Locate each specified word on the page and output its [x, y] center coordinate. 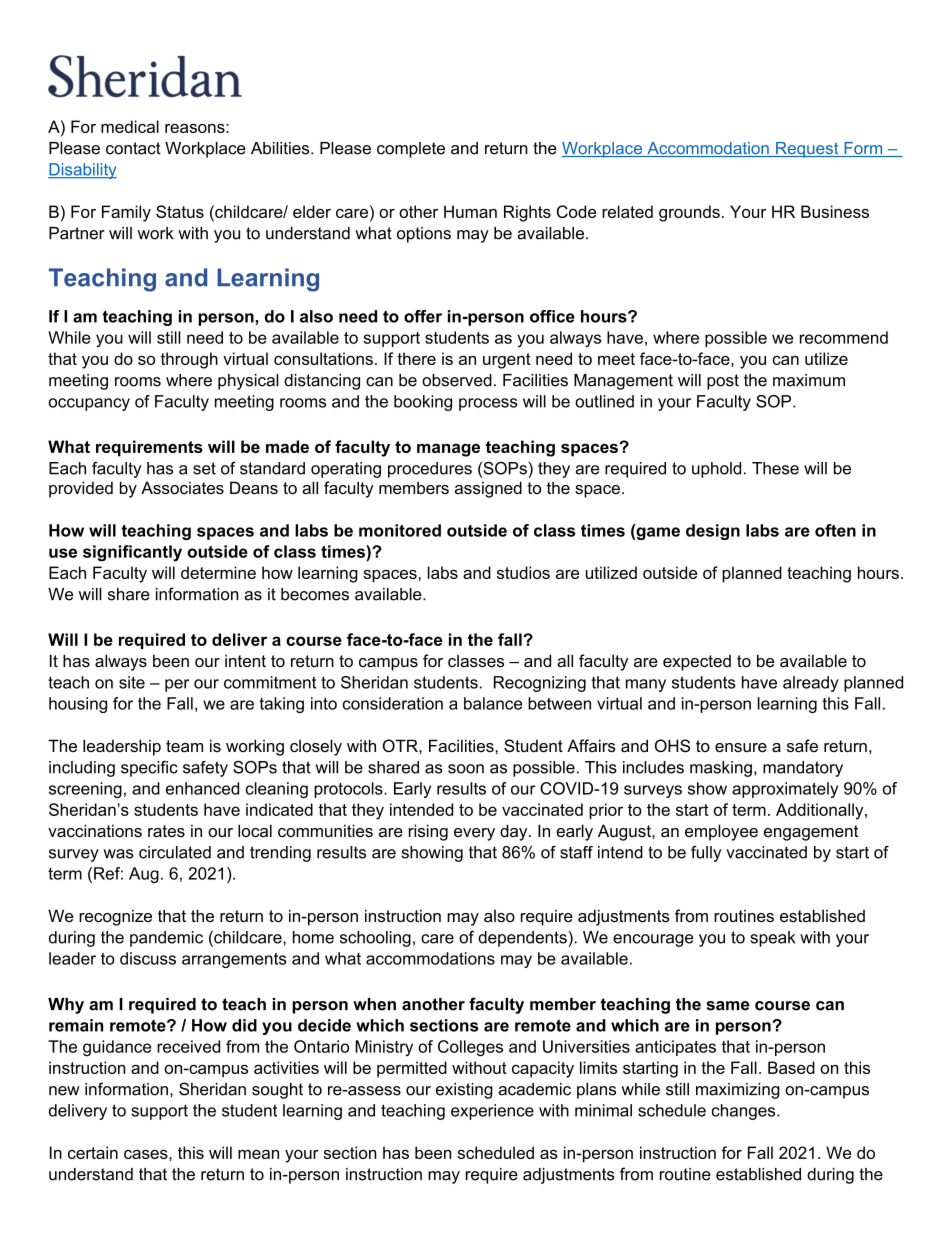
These [775, 468]
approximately [785, 790]
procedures [430, 470]
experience [492, 1112]
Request [807, 150]
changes [745, 1112]
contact [133, 148]
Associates [182, 487]
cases [147, 1154]
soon [466, 769]
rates [166, 831]
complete [411, 150]
